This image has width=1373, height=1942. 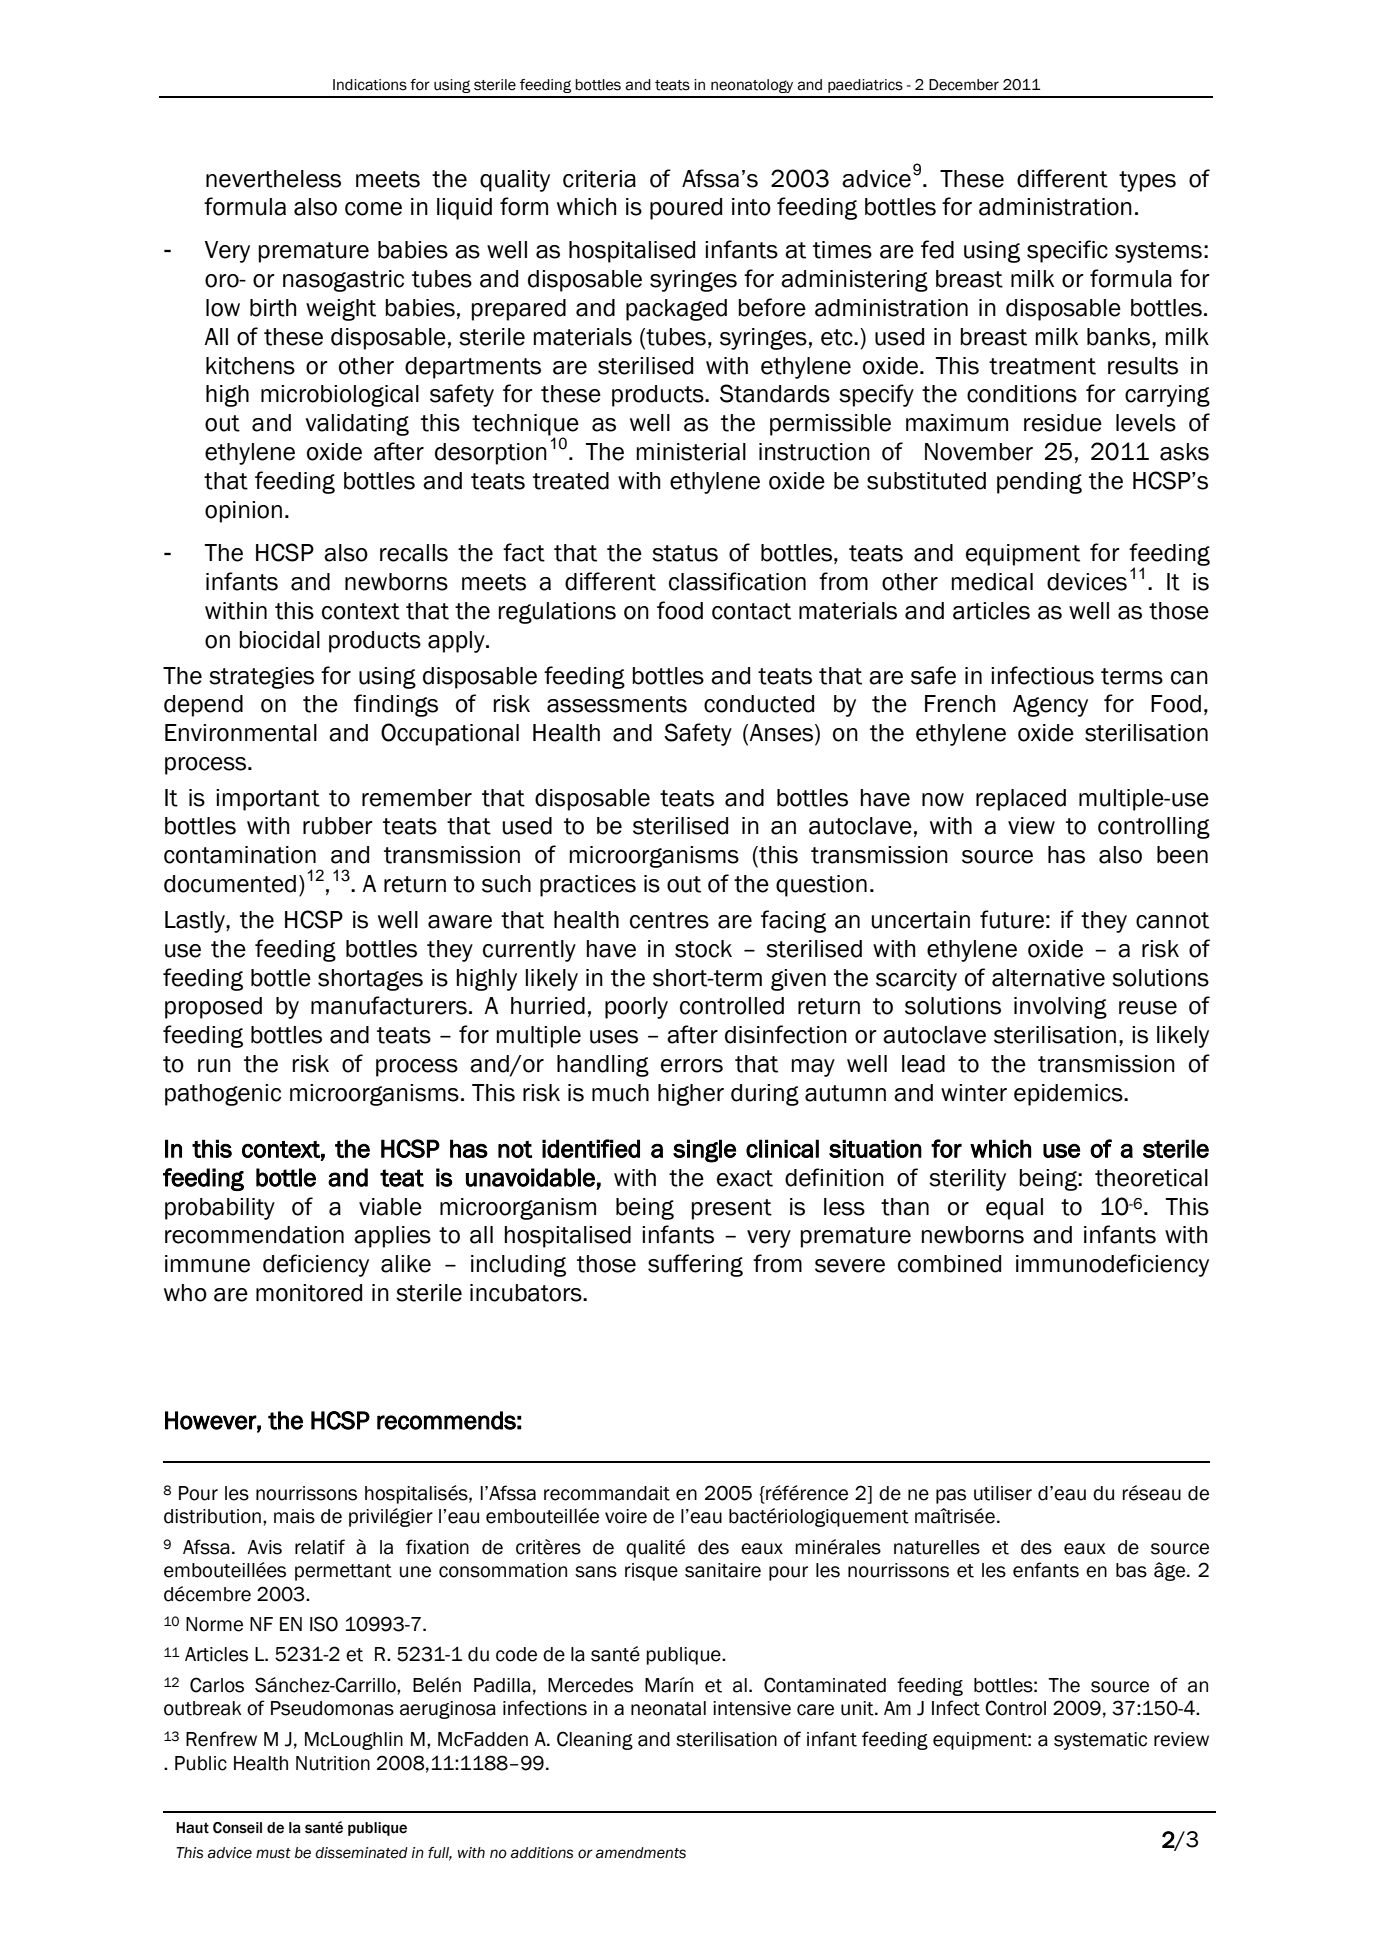 What do you see at coordinates (213, 1008) in the image?
I see `proposed` at bounding box center [213, 1008].
